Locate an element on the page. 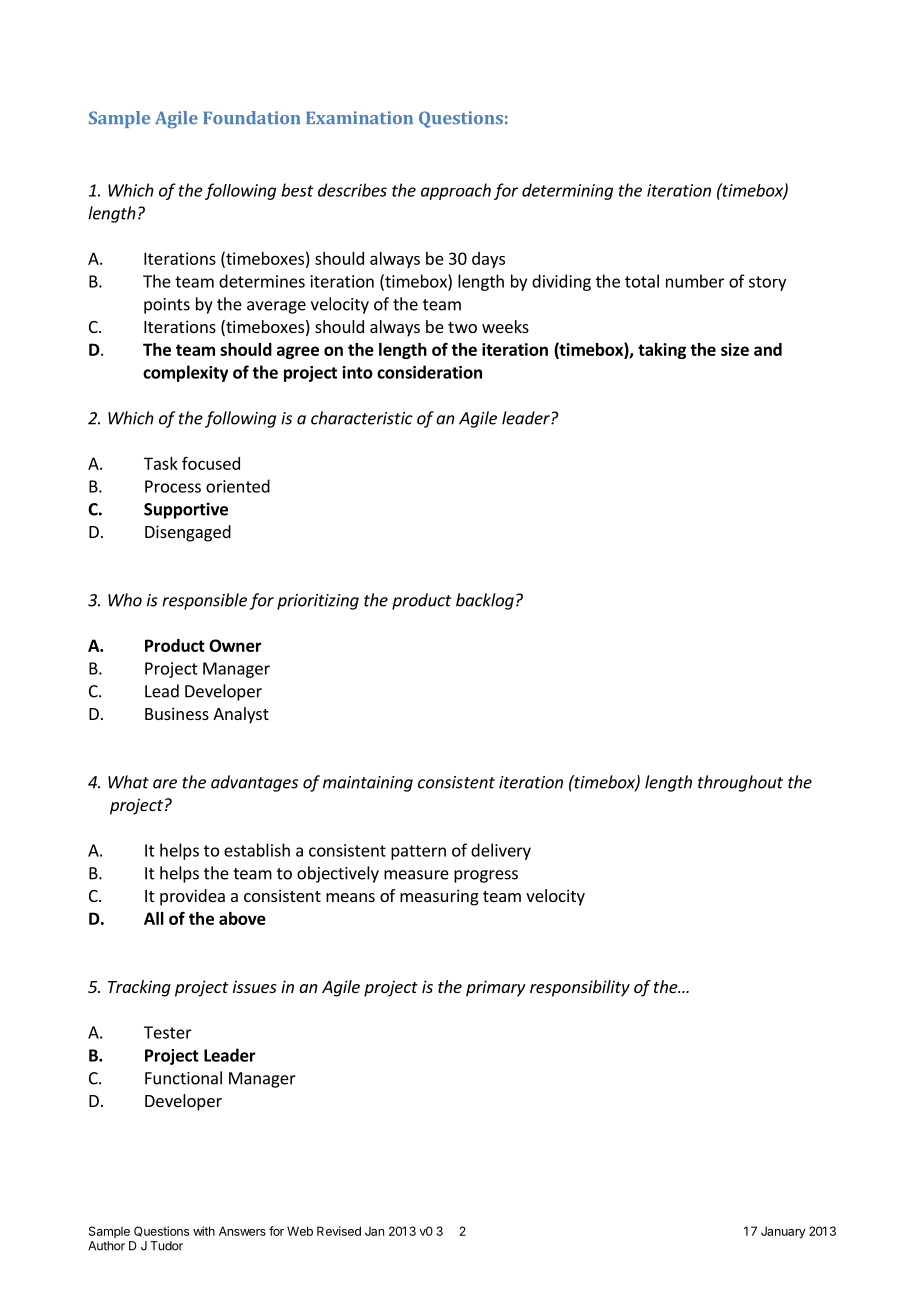  with is located at coordinates (204, 1231).
